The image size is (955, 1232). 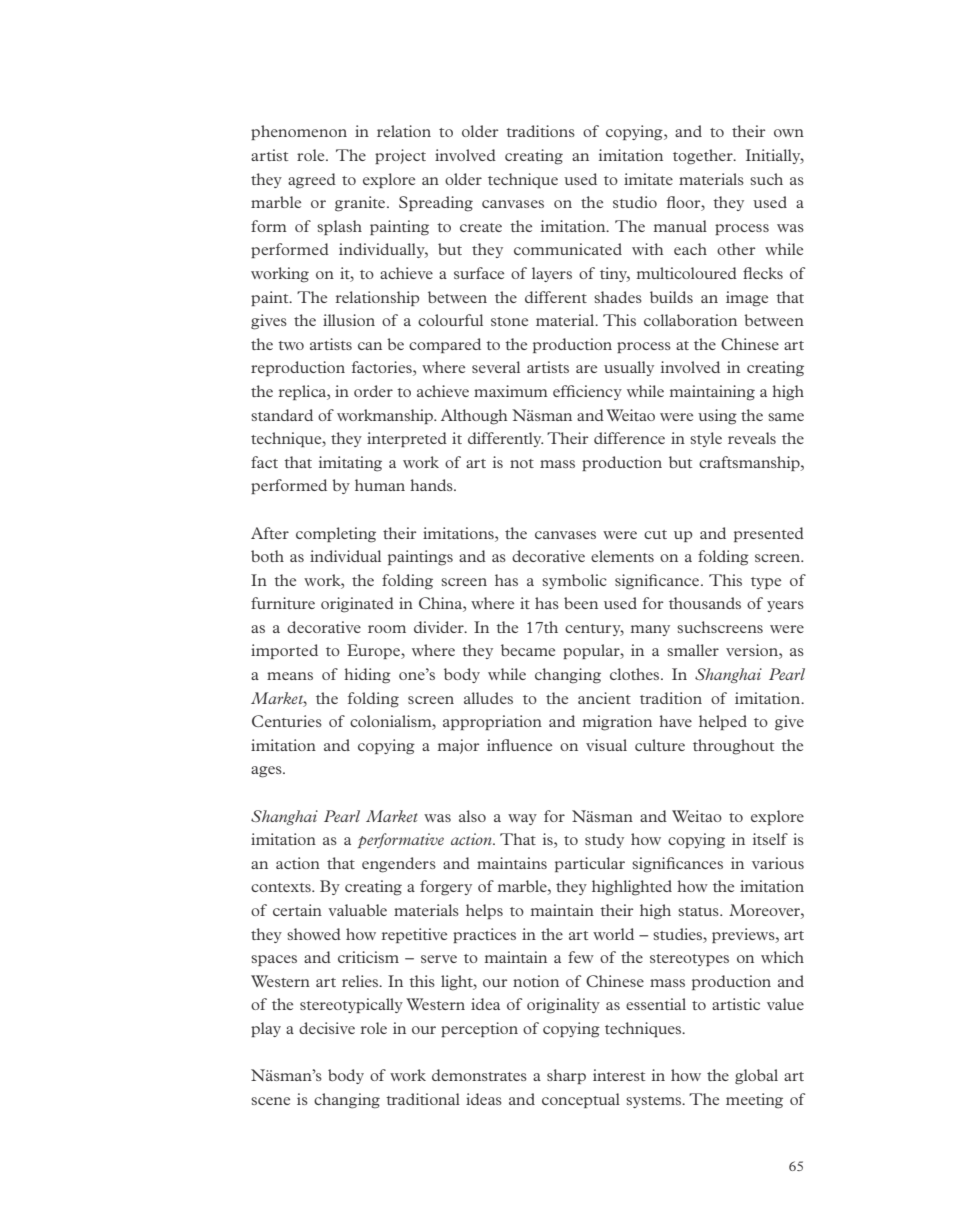 What do you see at coordinates (327, 1028) in the screenshot?
I see `decisive` at bounding box center [327, 1028].
